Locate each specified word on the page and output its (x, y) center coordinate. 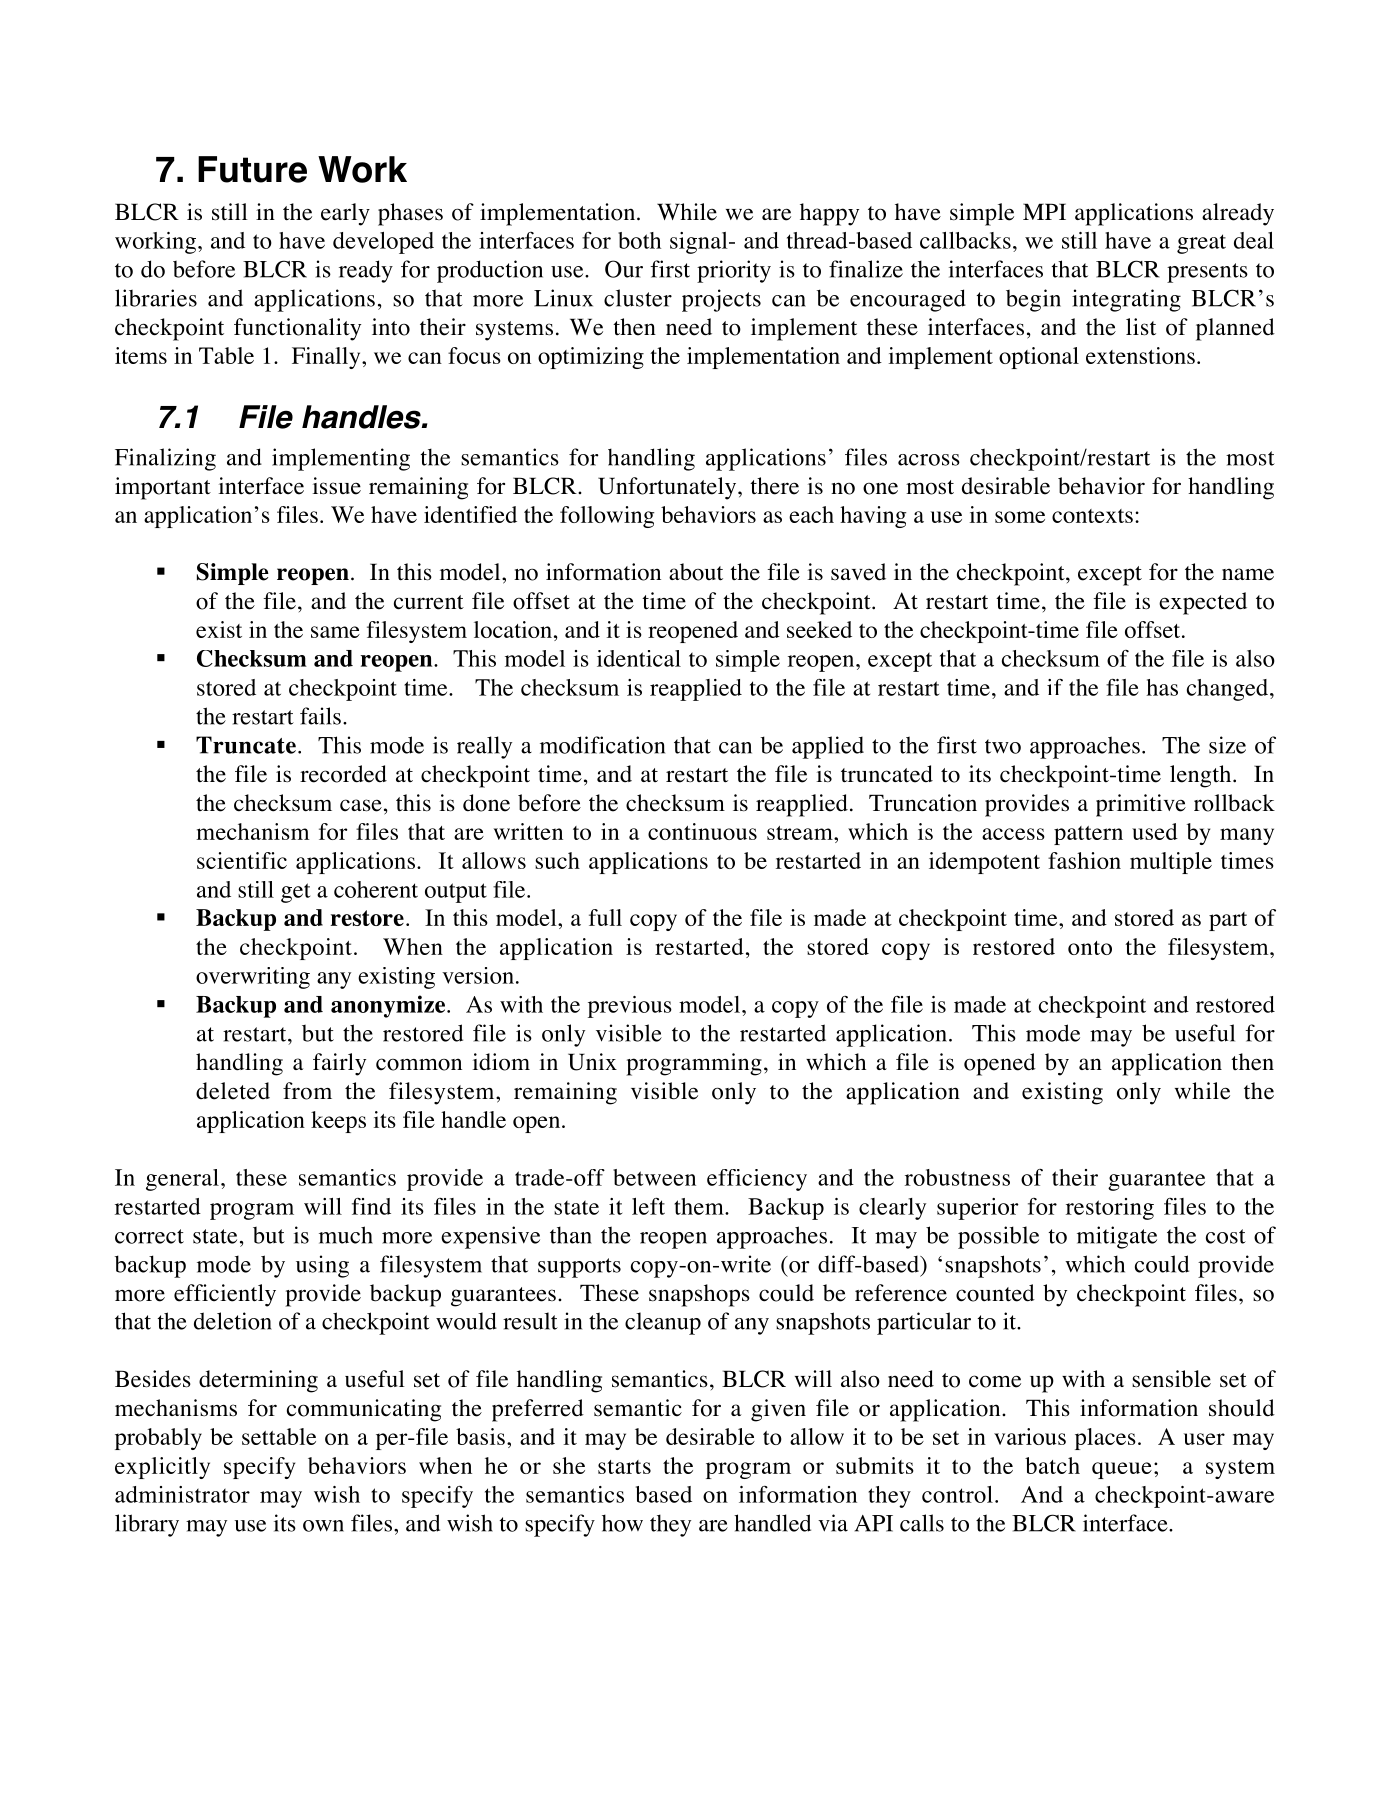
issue (337, 486)
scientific (242, 860)
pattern (1088, 835)
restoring (1110, 1209)
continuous (702, 831)
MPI (1044, 211)
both (639, 240)
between (654, 1177)
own (323, 1526)
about (696, 572)
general (182, 1180)
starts (624, 1467)
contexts (1092, 516)
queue (1122, 1470)
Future (252, 169)
